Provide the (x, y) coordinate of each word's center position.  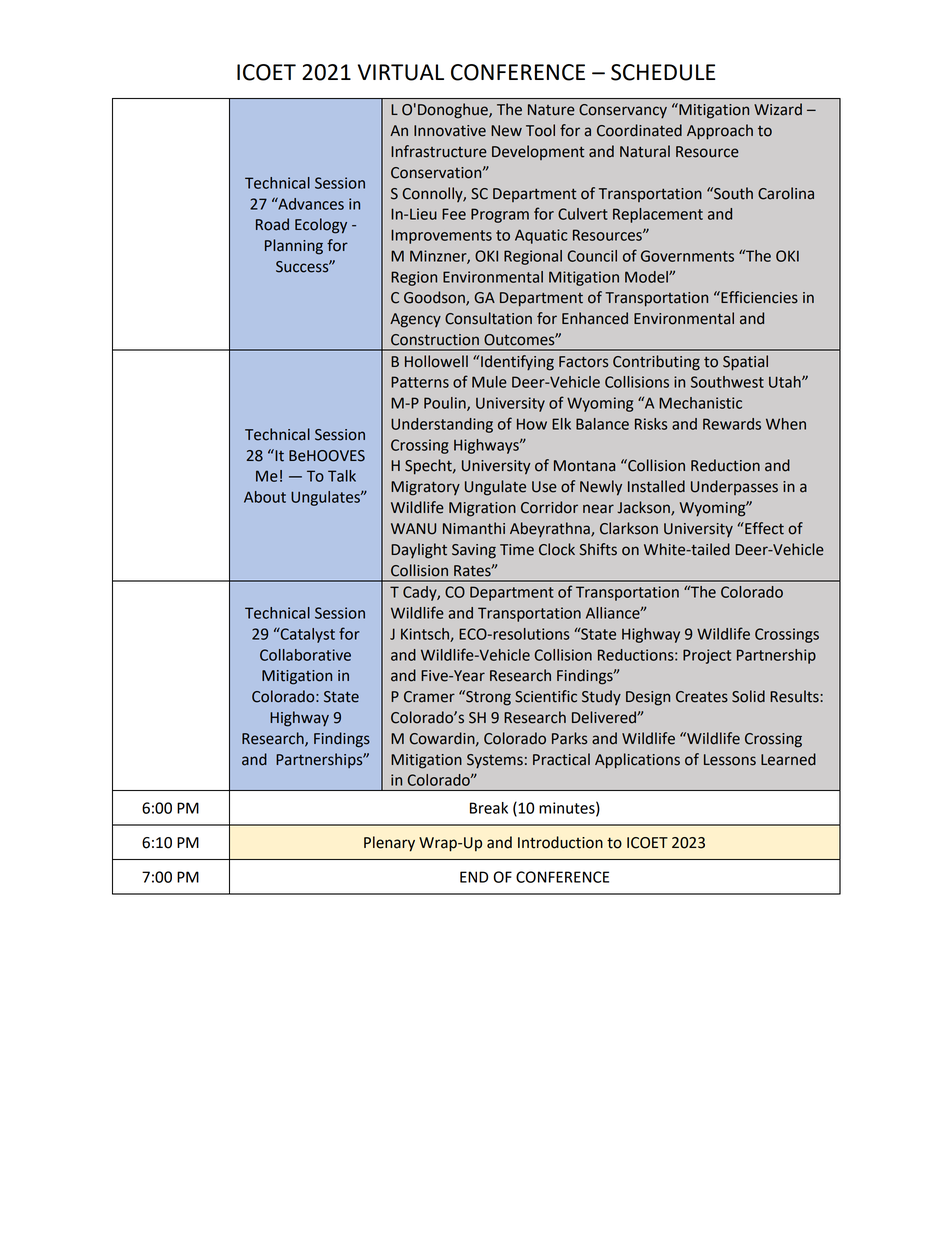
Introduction (560, 842)
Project (707, 656)
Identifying (517, 363)
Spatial (745, 363)
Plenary (389, 844)
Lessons (730, 760)
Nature (551, 110)
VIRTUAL (401, 72)
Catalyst (307, 635)
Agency (415, 320)
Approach (720, 132)
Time (517, 550)
